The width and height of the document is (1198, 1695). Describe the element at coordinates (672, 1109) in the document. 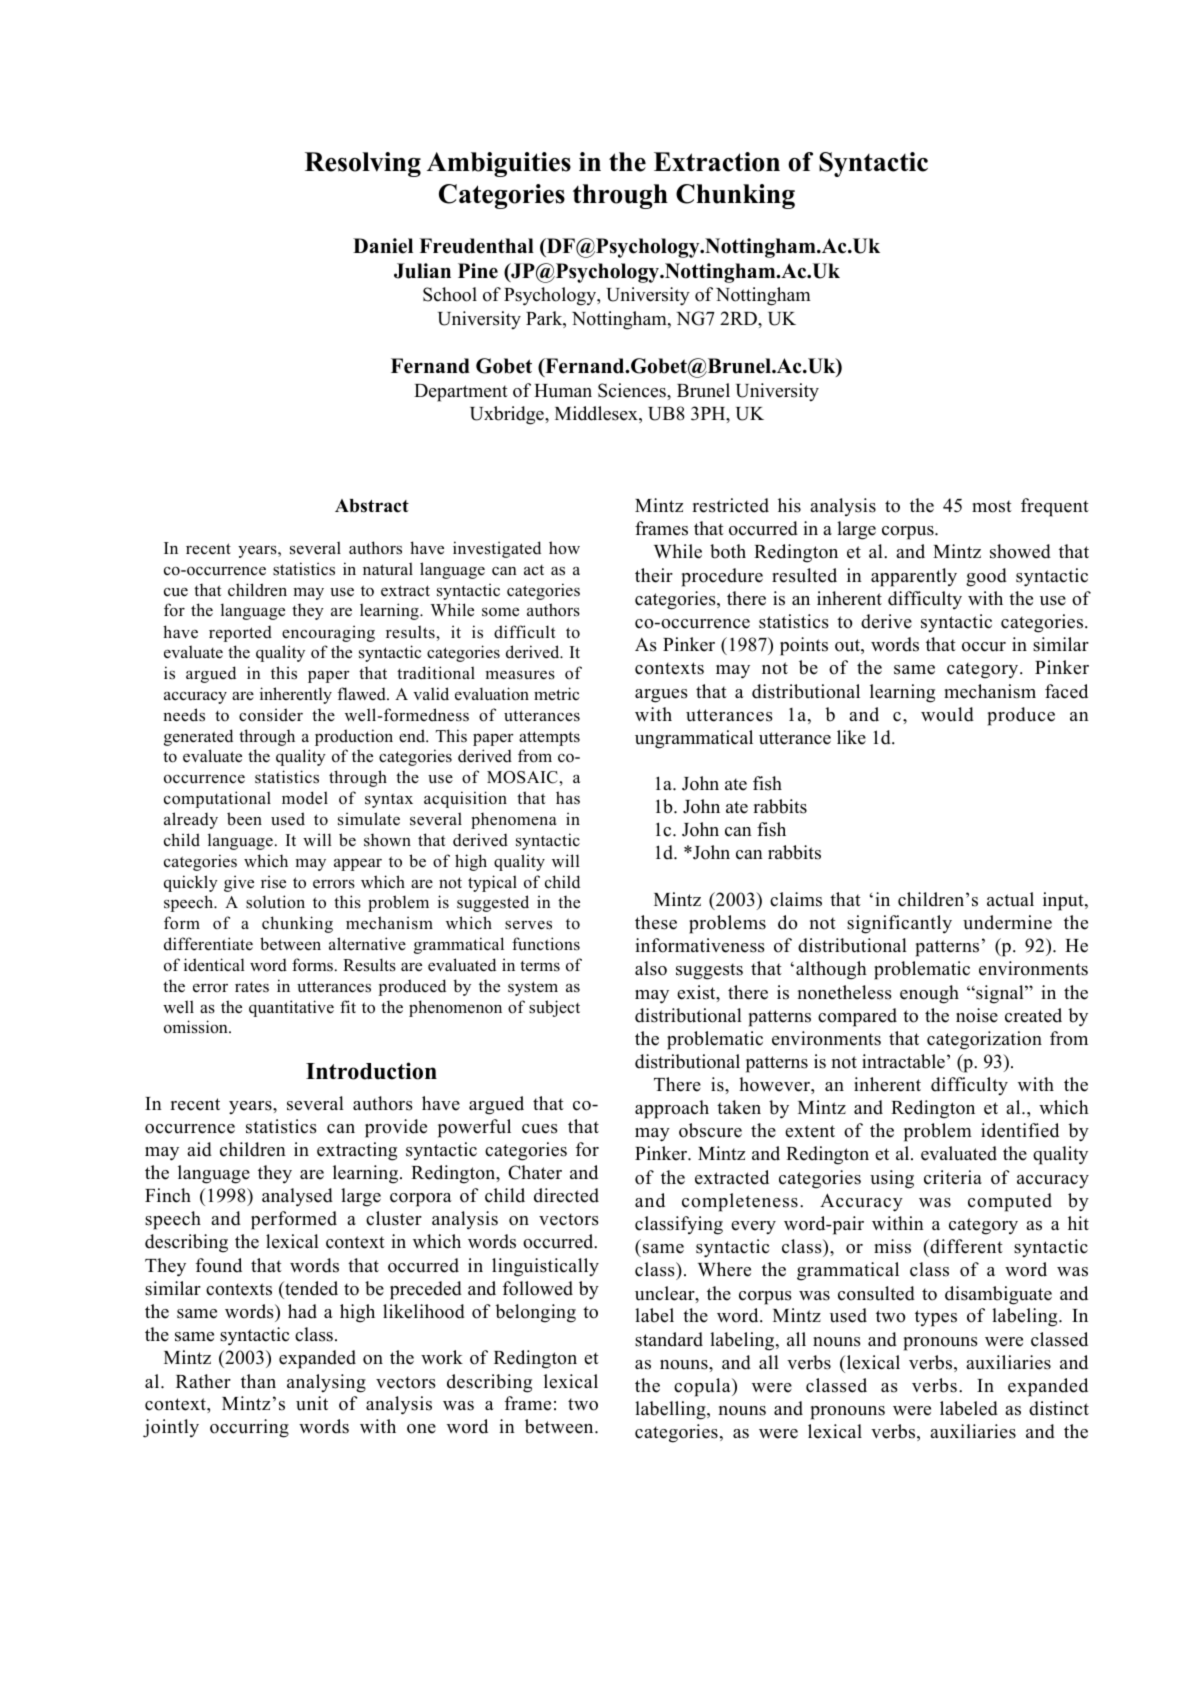

I see `approach` at that location.
